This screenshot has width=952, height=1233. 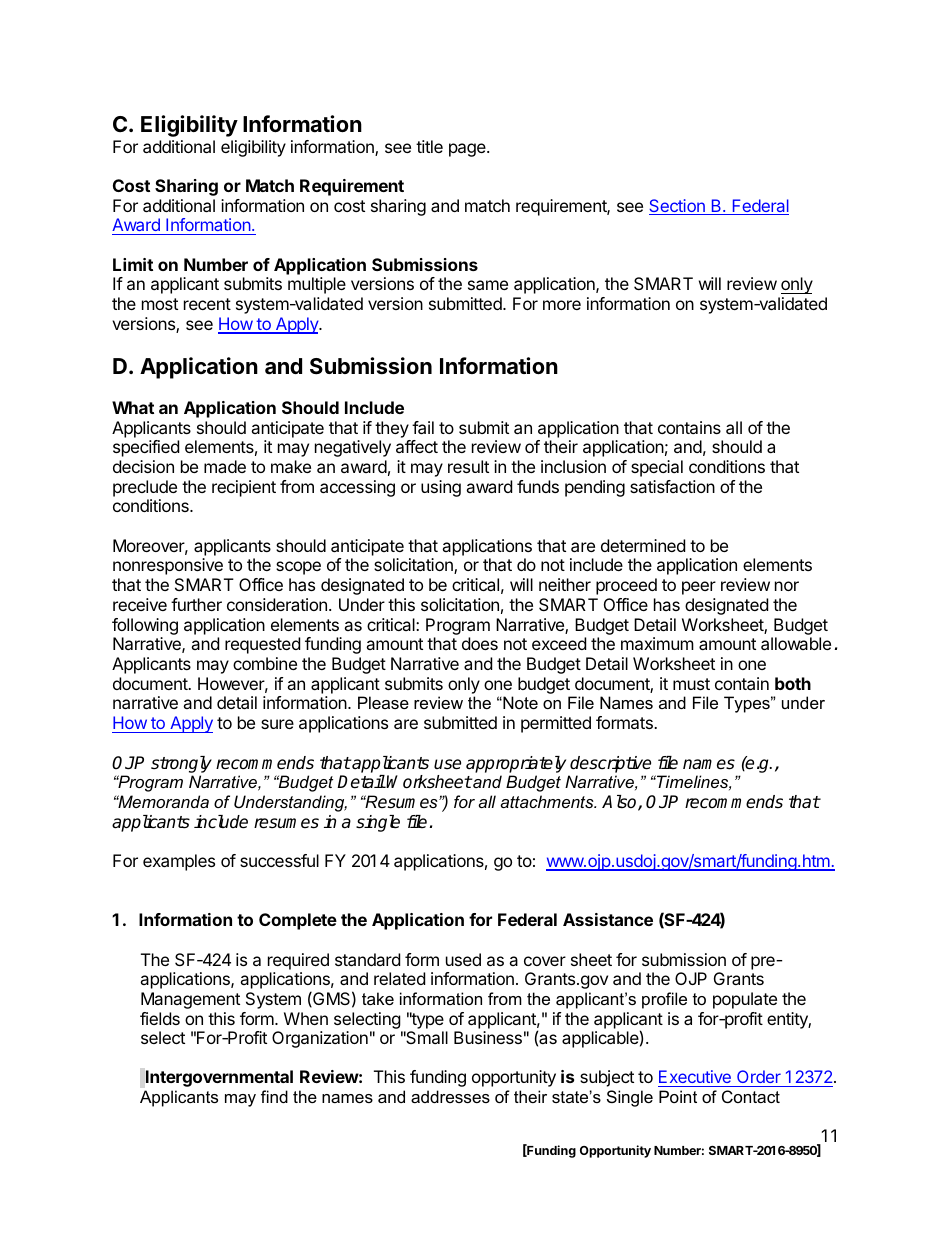 What do you see at coordinates (610, 764) in the screenshot?
I see `descriptive` at bounding box center [610, 764].
